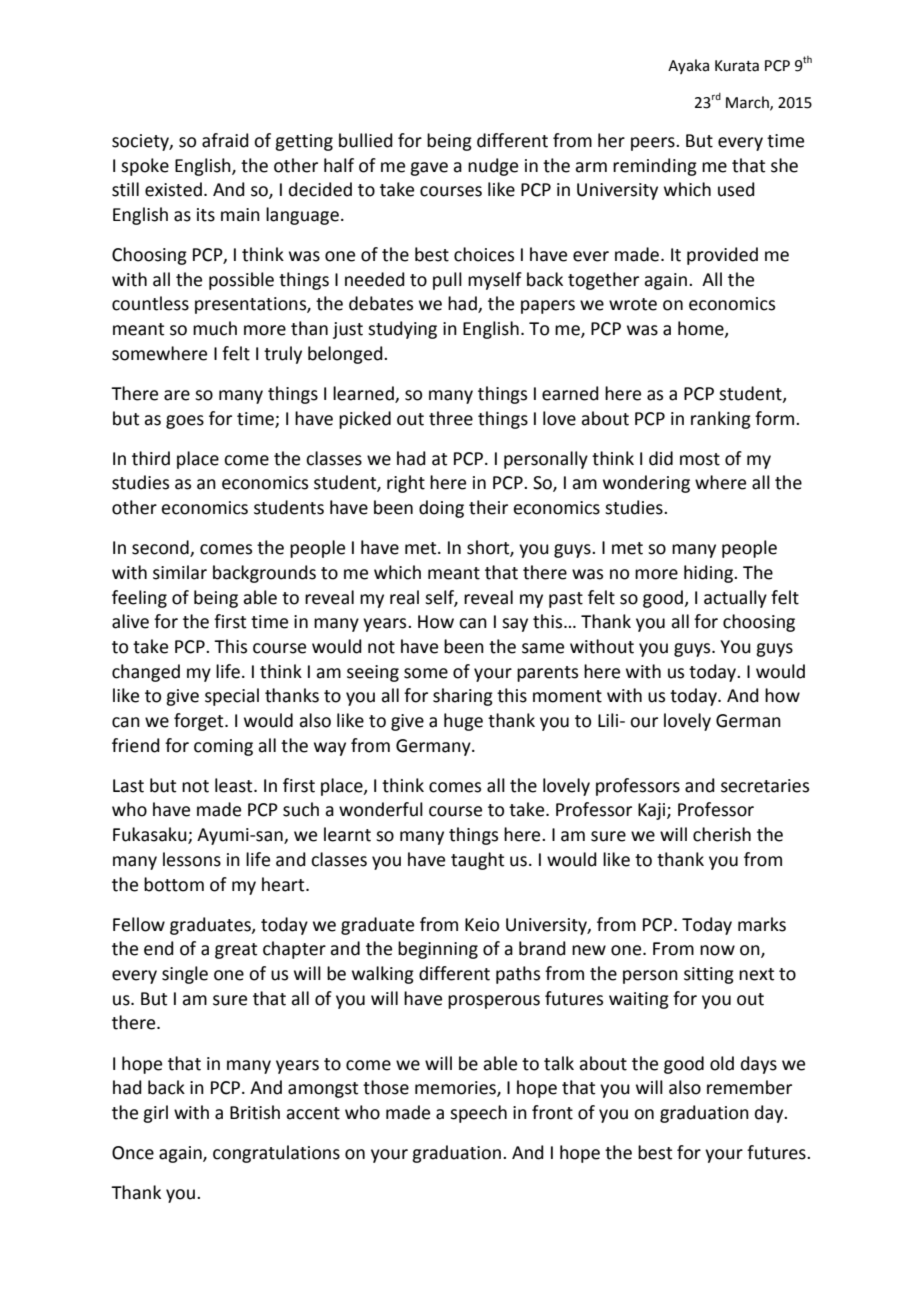 The height and width of the screenshot is (1308, 924). I want to click on most, so click(700, 459).
